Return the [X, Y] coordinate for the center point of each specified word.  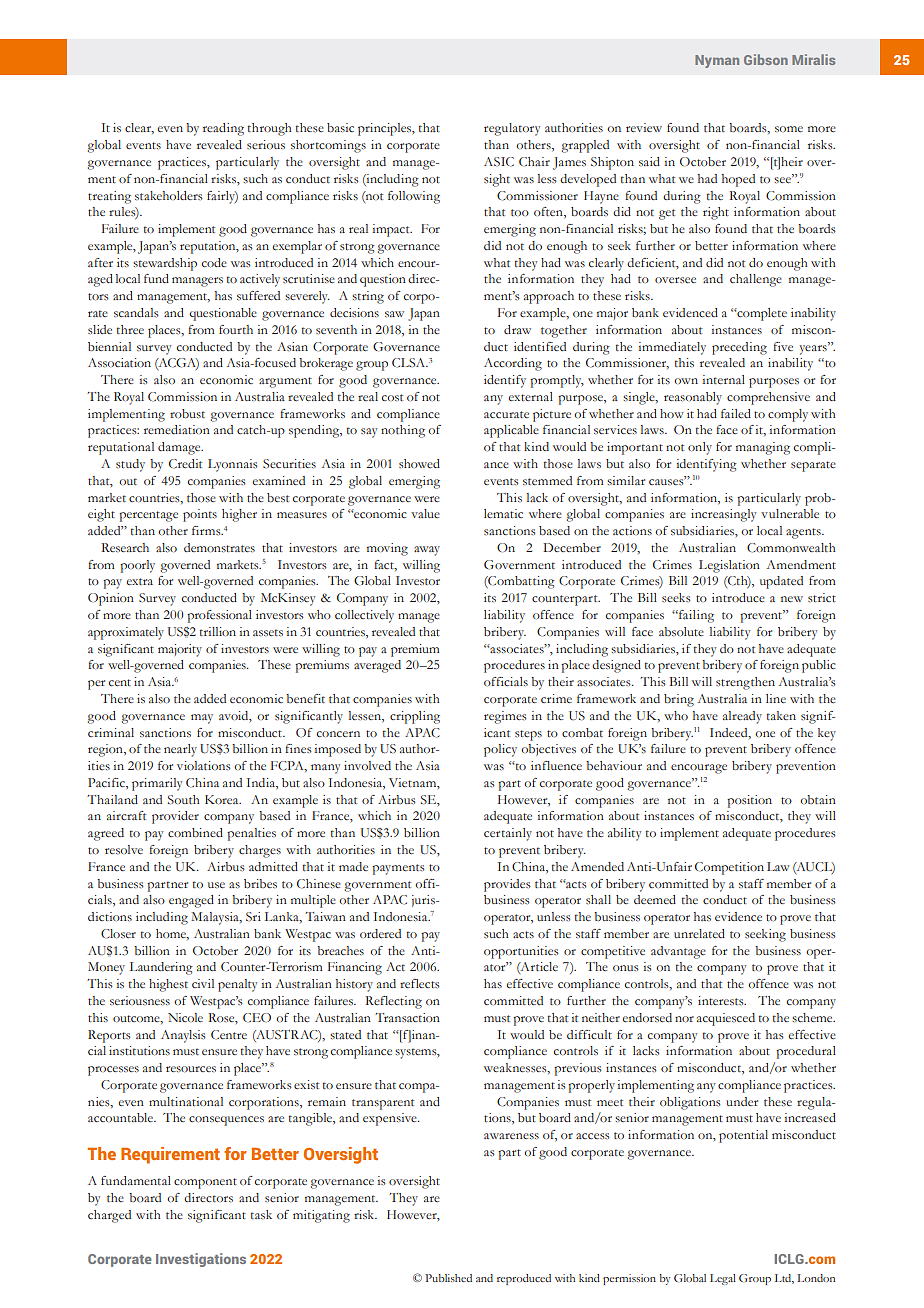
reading [223, 129]
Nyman [717, 61]
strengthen [745, 683]
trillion [218, 631]
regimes [505, 717]
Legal [723, 1279]
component [205, 1183]
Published [448, 1278]
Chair [534, 162]
